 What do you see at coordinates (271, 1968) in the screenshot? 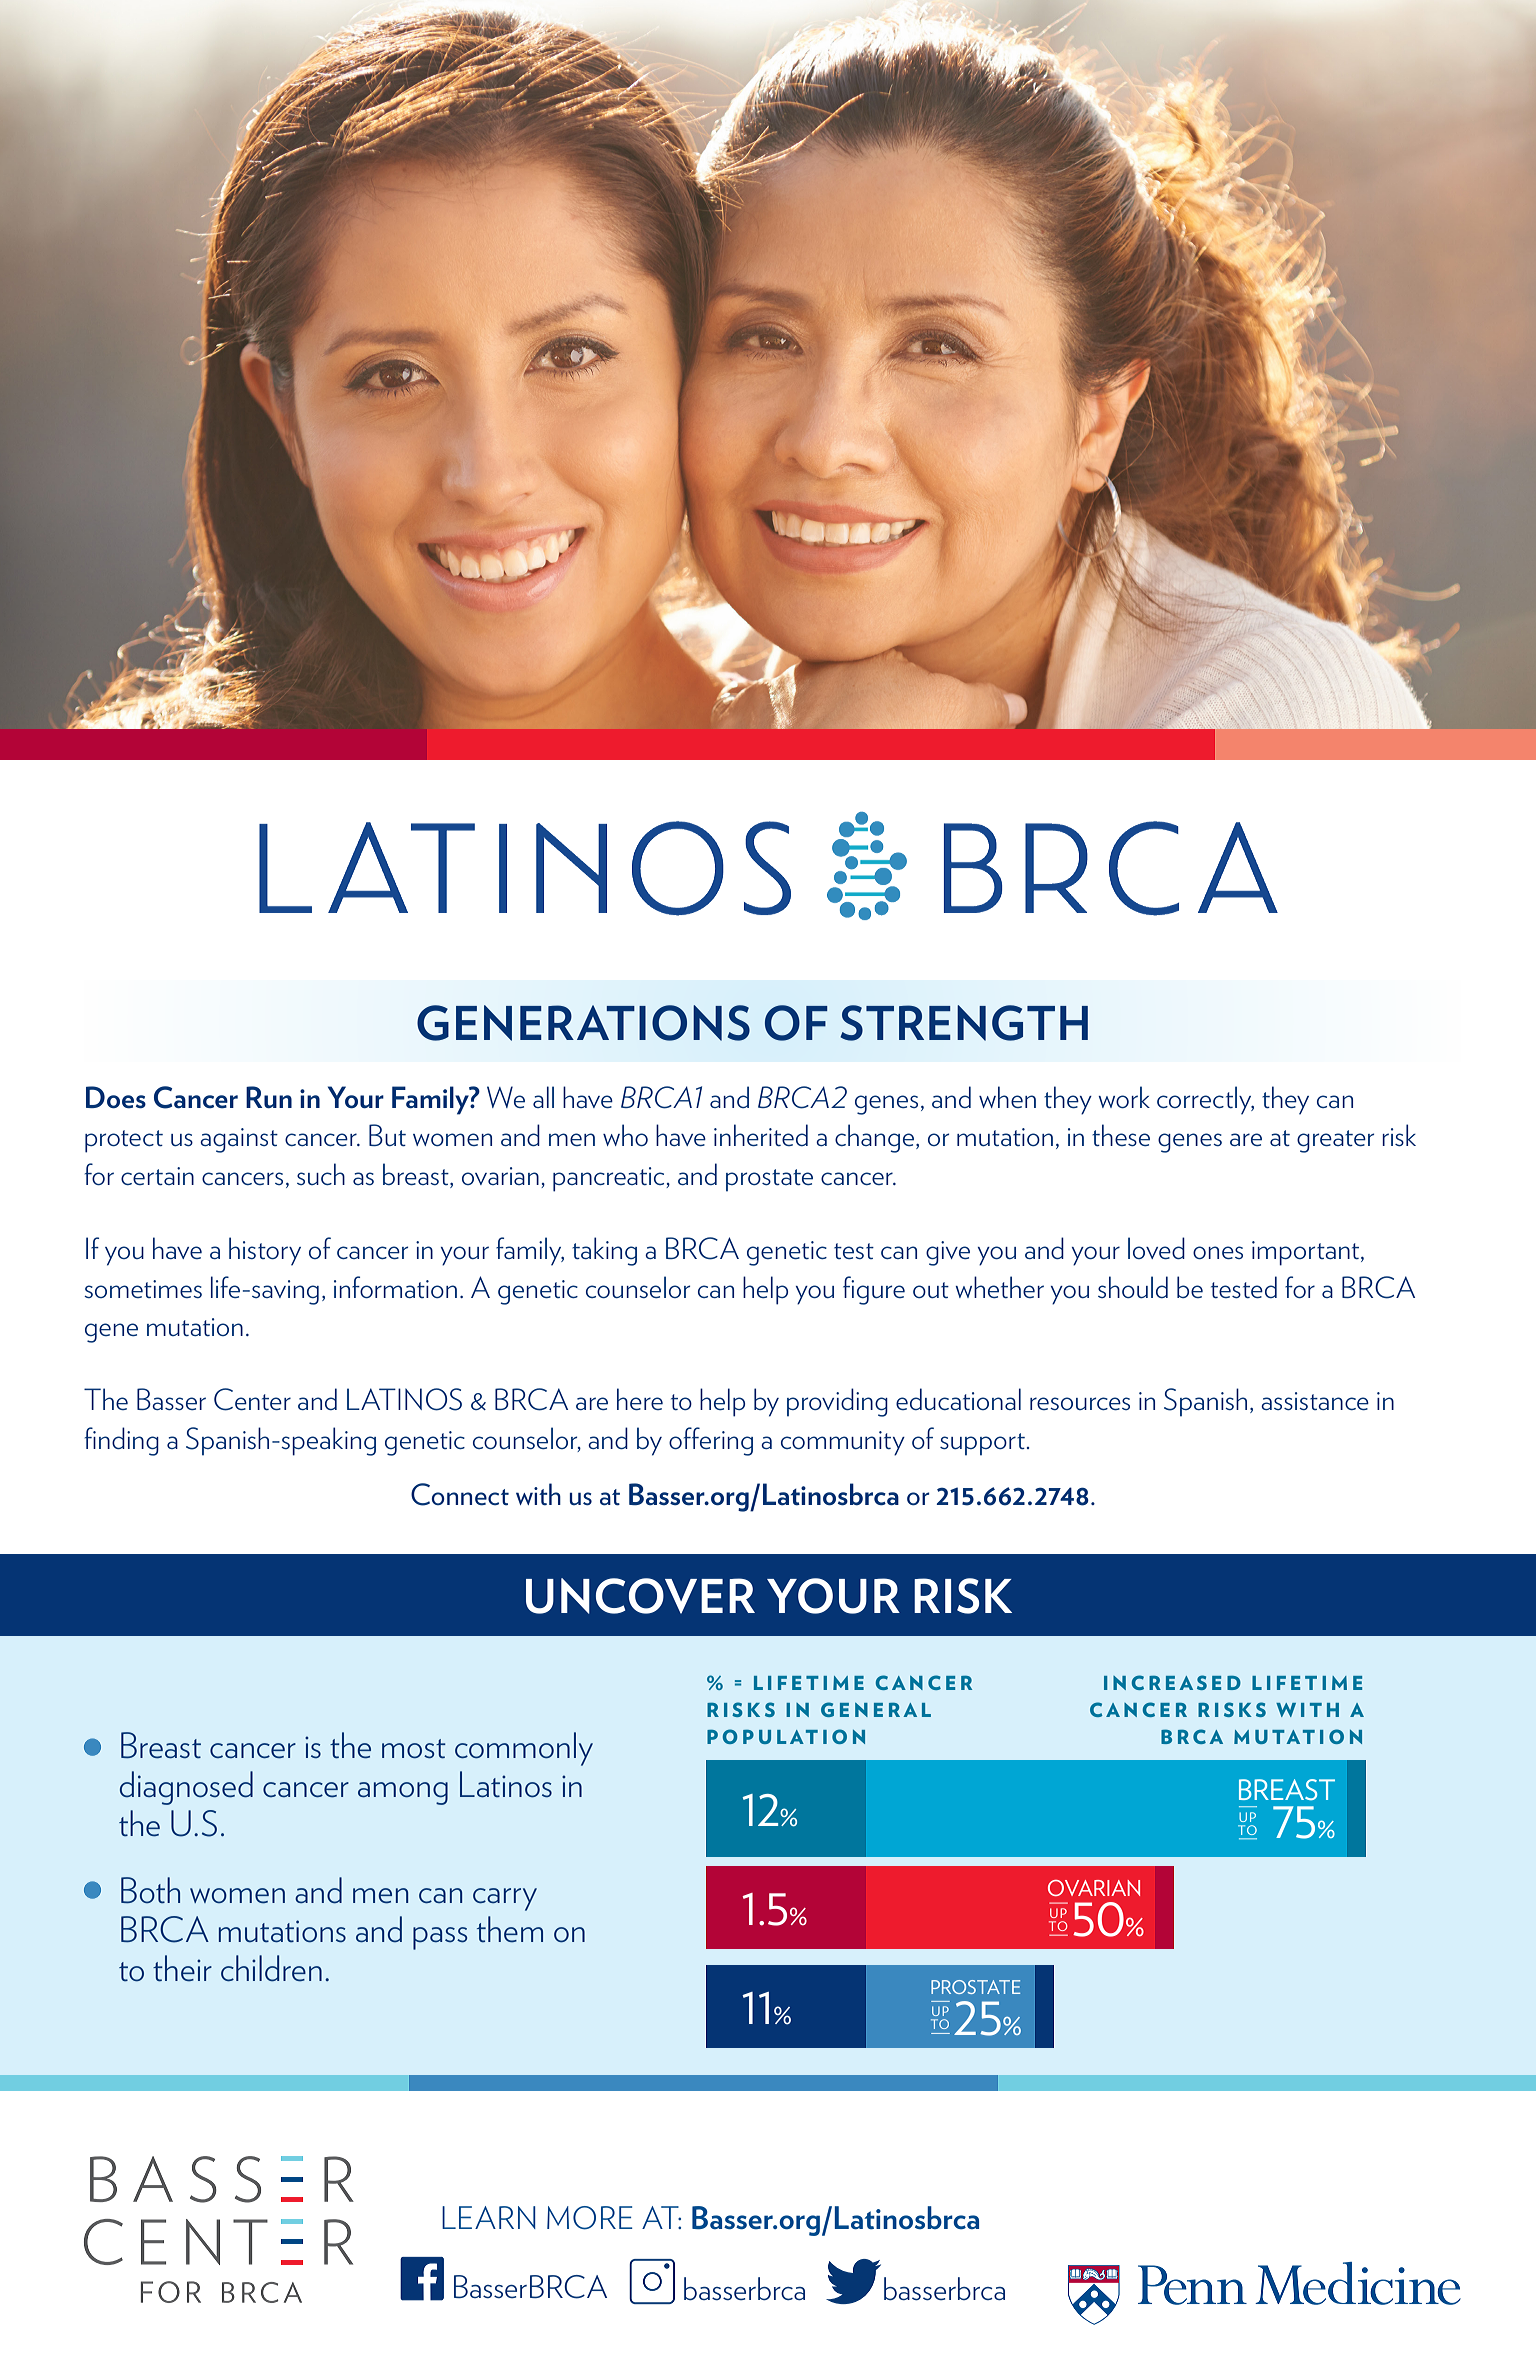
I see `children` at bounding box center [271, 1968].
